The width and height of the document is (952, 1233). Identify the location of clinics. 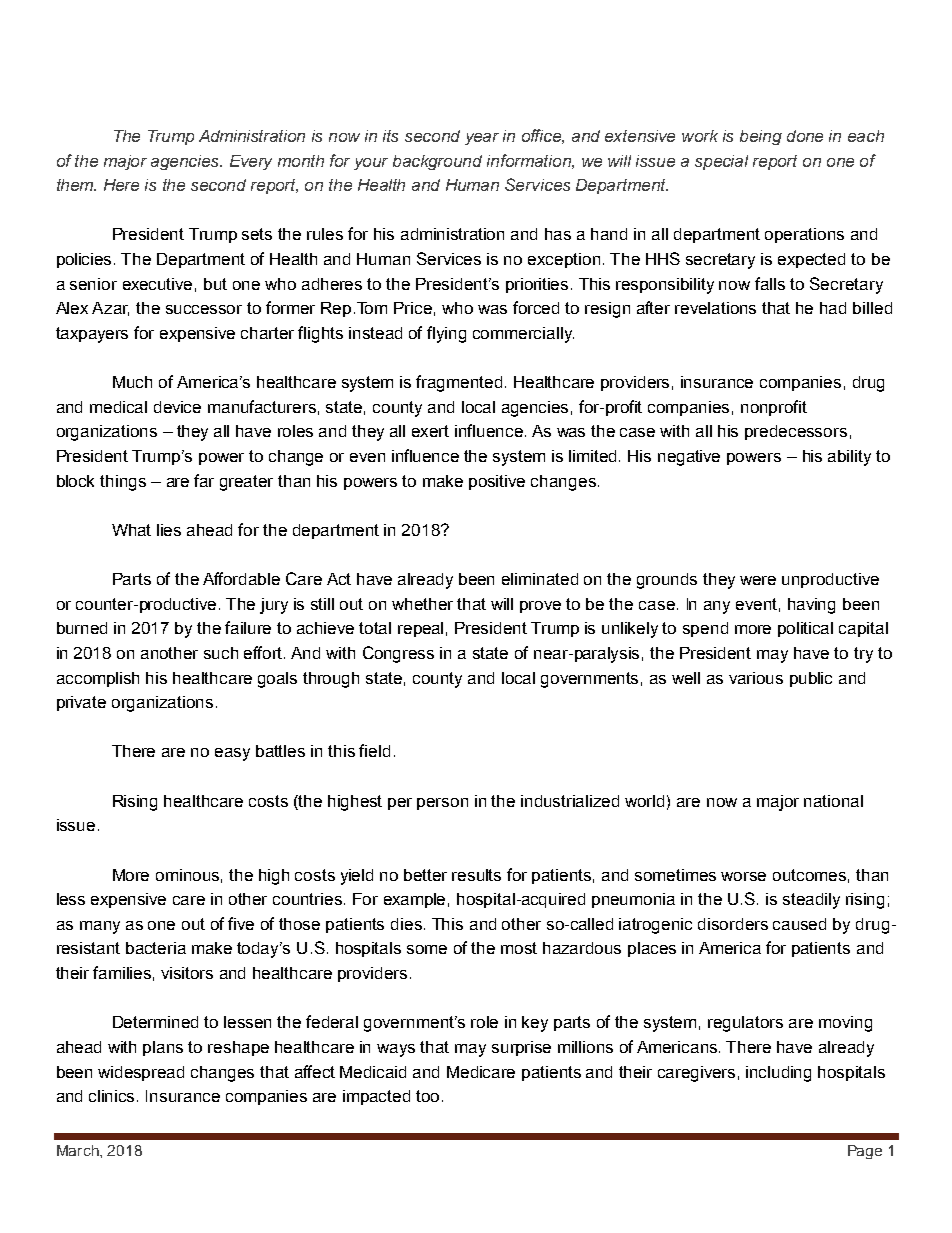
(113, 1096).
